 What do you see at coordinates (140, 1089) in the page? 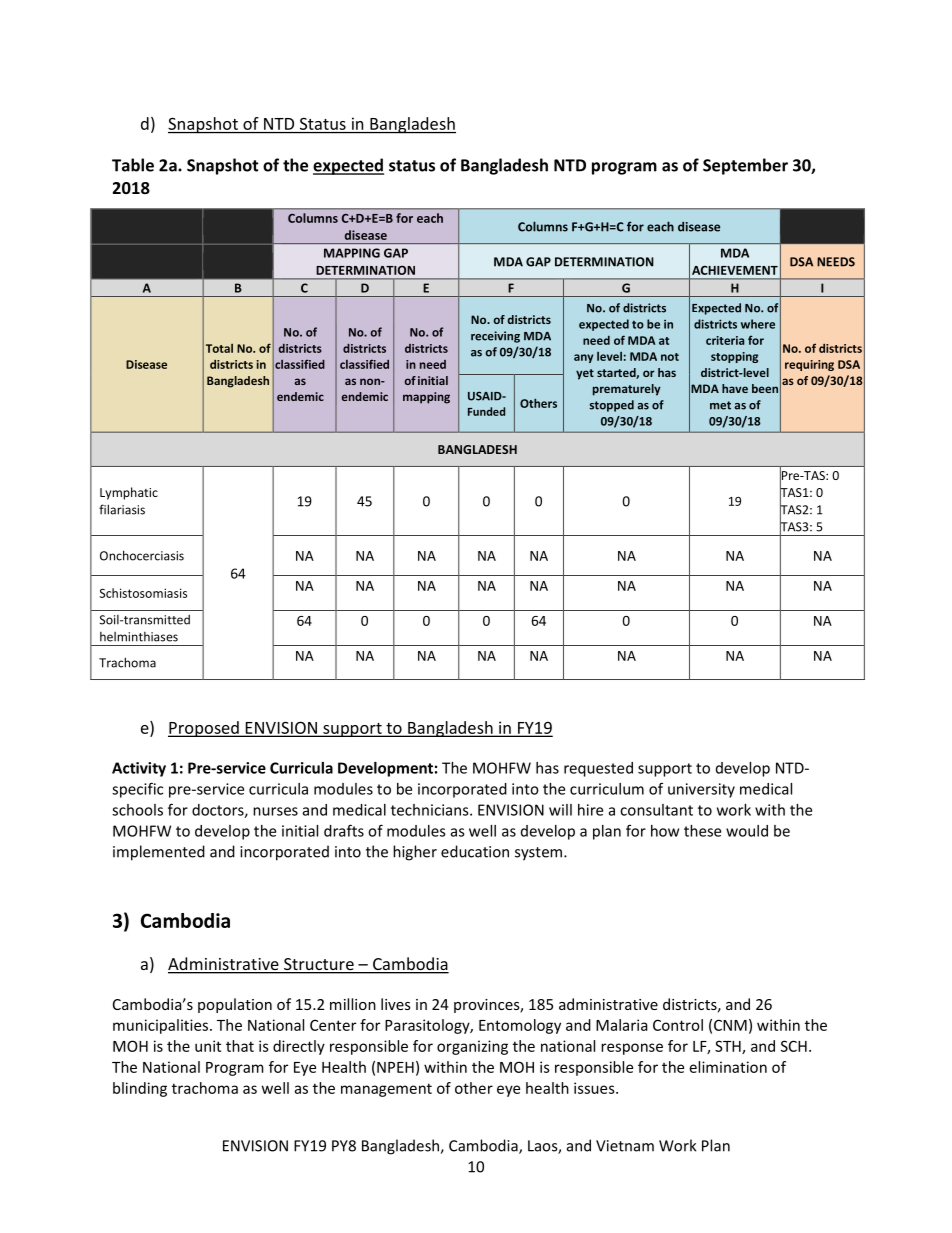
I see `blinding` at bounding box center [140, 1089].
